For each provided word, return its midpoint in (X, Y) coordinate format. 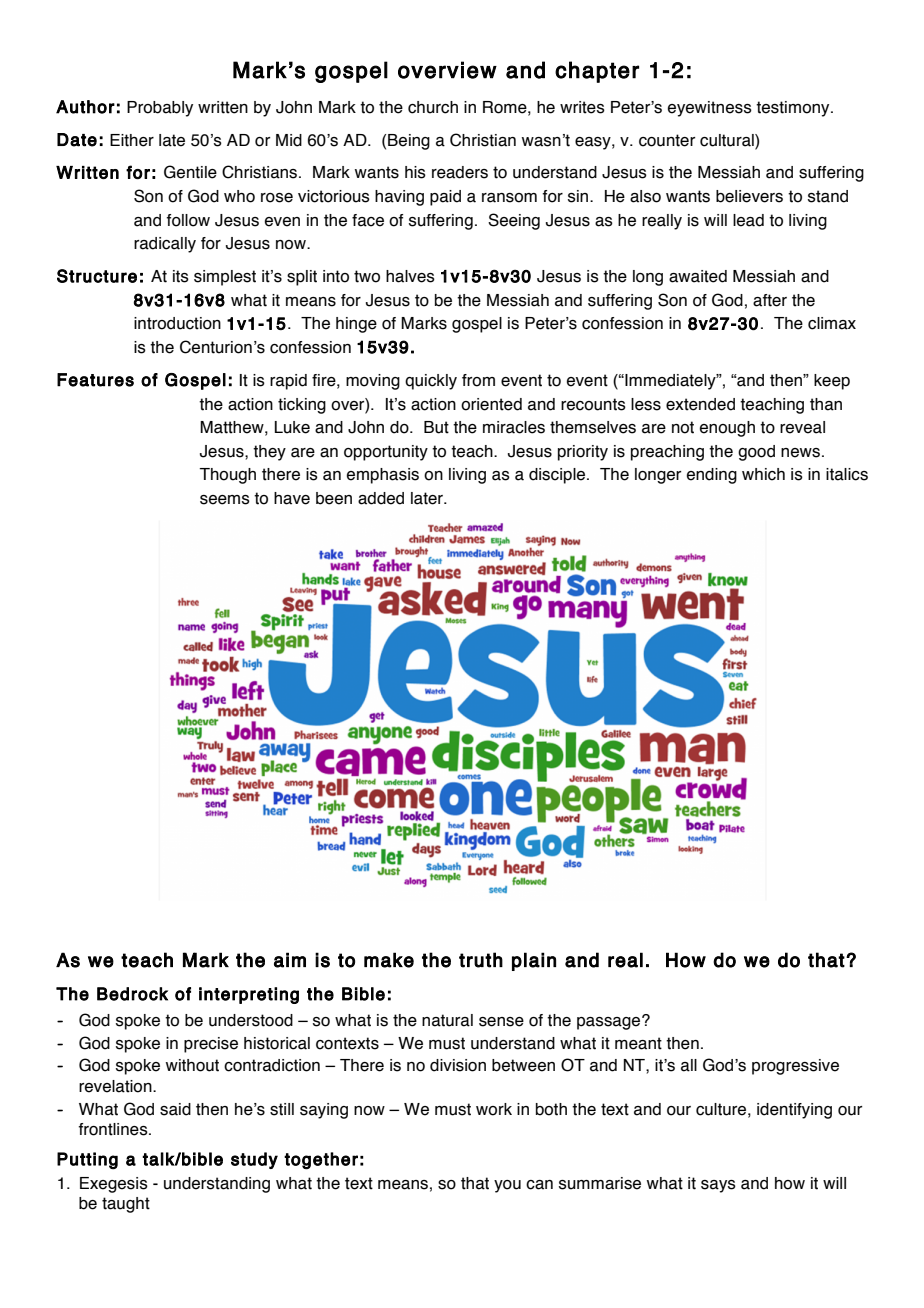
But (436, 427)
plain (534, 961)
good (756, 453)
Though (227, 476)
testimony (794, 109)
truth (481, 960)
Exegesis (114, 1185)
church (433, 107)
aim (290, 960)
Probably (160, 109)
